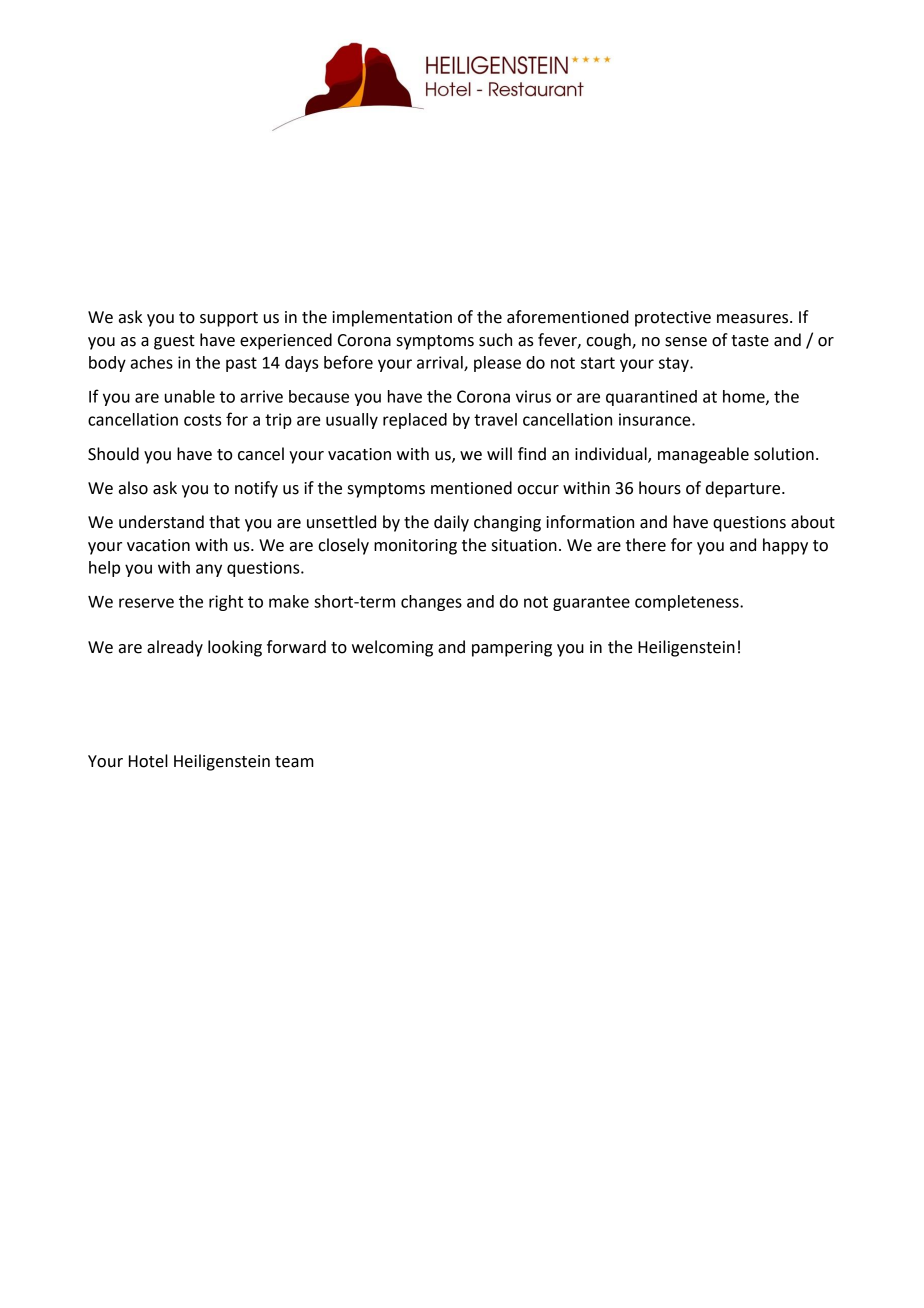  Describe the element at coordinates (495, 340) in the screenshot. I see `such` at that location.
